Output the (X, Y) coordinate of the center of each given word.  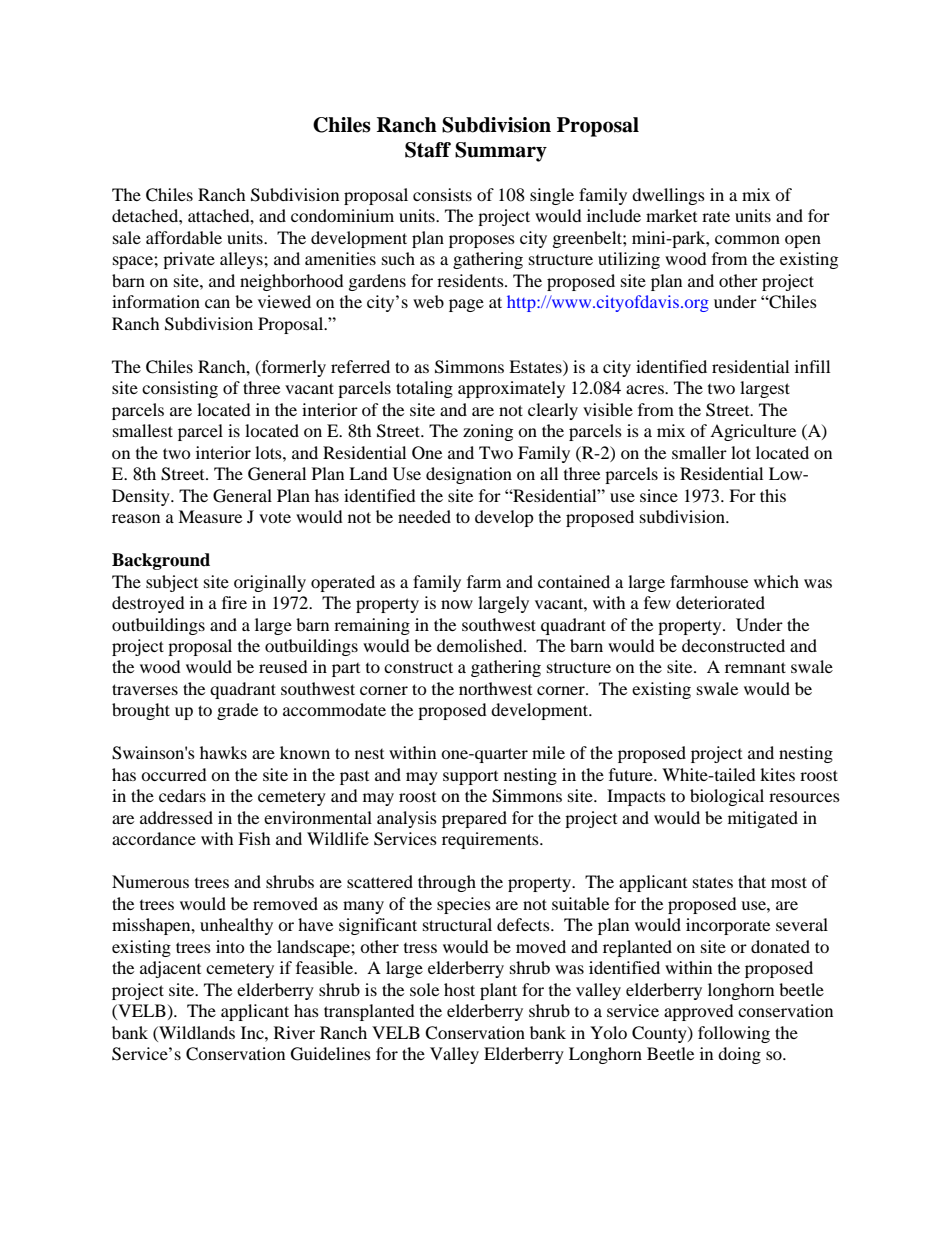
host (459, 989)
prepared (474, 819)
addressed (176, 817)
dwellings (668, 196)
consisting (180, 389)
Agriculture (753, 432)
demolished (481, 645)
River (294, 1032)
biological (727, 797)
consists (442, 194)
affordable (184, 237)
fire (234, 602)
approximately (511, 389)
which (776, 581)
